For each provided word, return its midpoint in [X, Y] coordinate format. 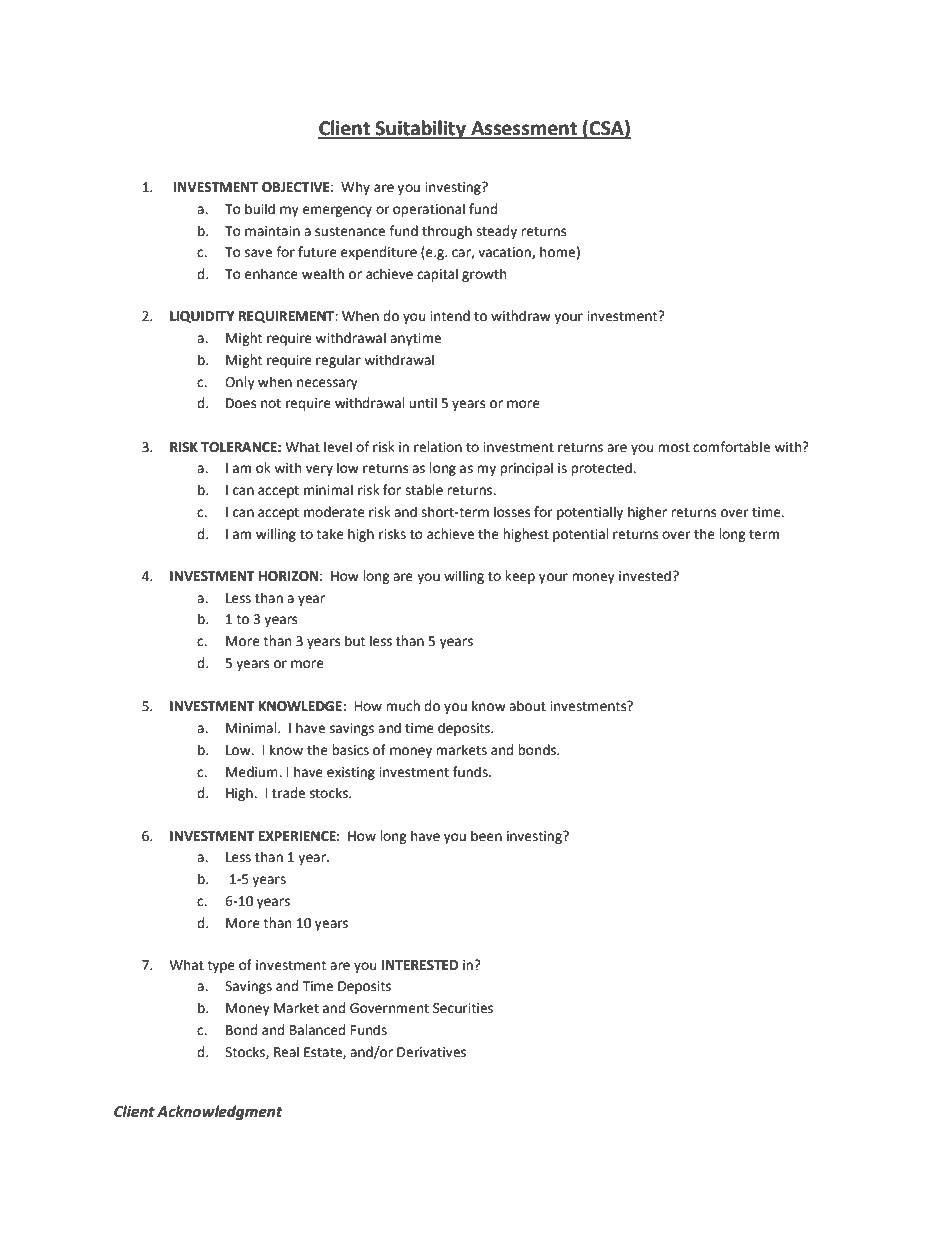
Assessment [524, 129]
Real [286, 1052]
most [674, 448]
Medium [253, 772]
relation [438, 447]
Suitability [420, 129]
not [271, 404]
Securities [463, 1008]
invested [645, 576]
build [260, 209]
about [527, 706]
